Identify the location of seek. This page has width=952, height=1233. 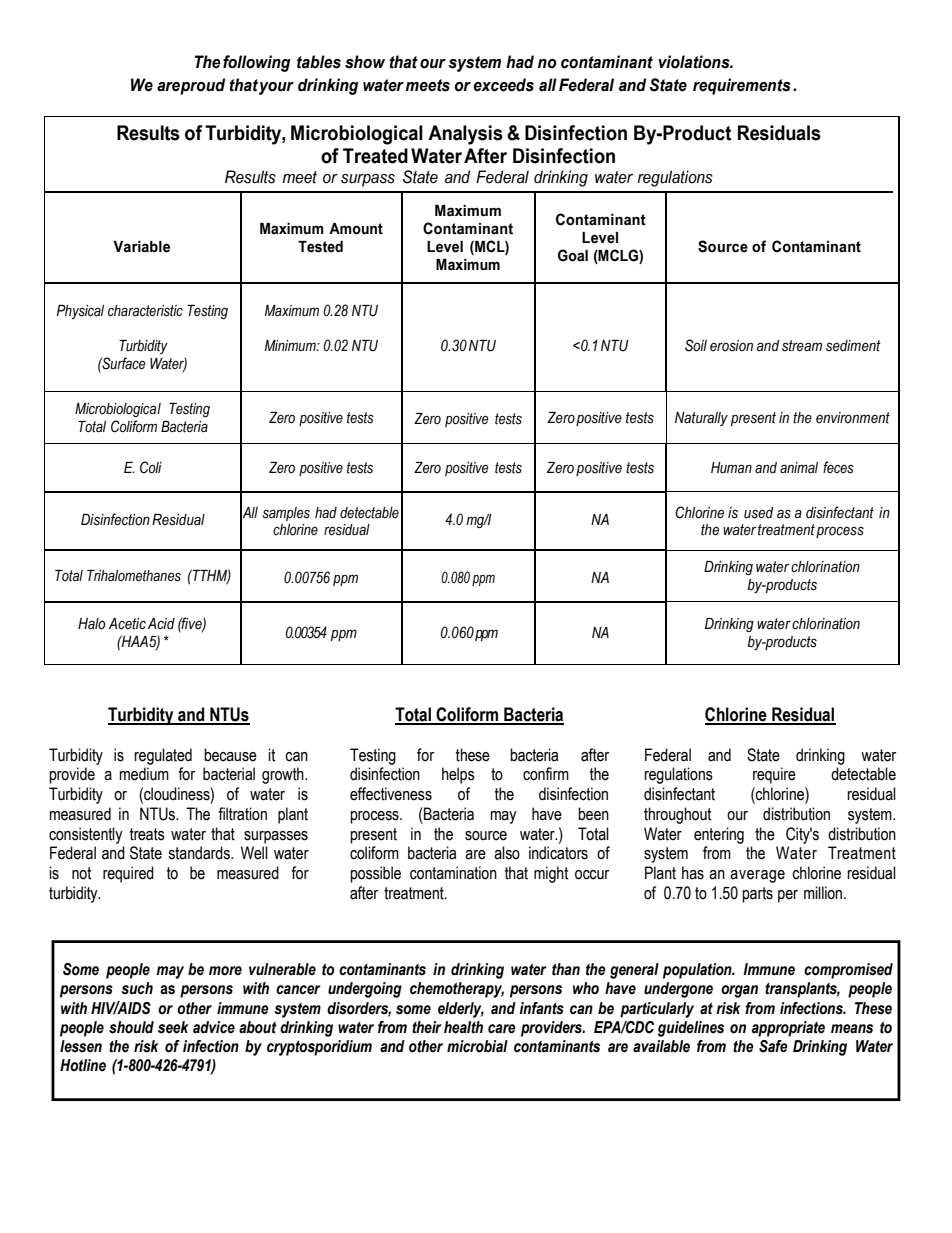
(173, 1027).
